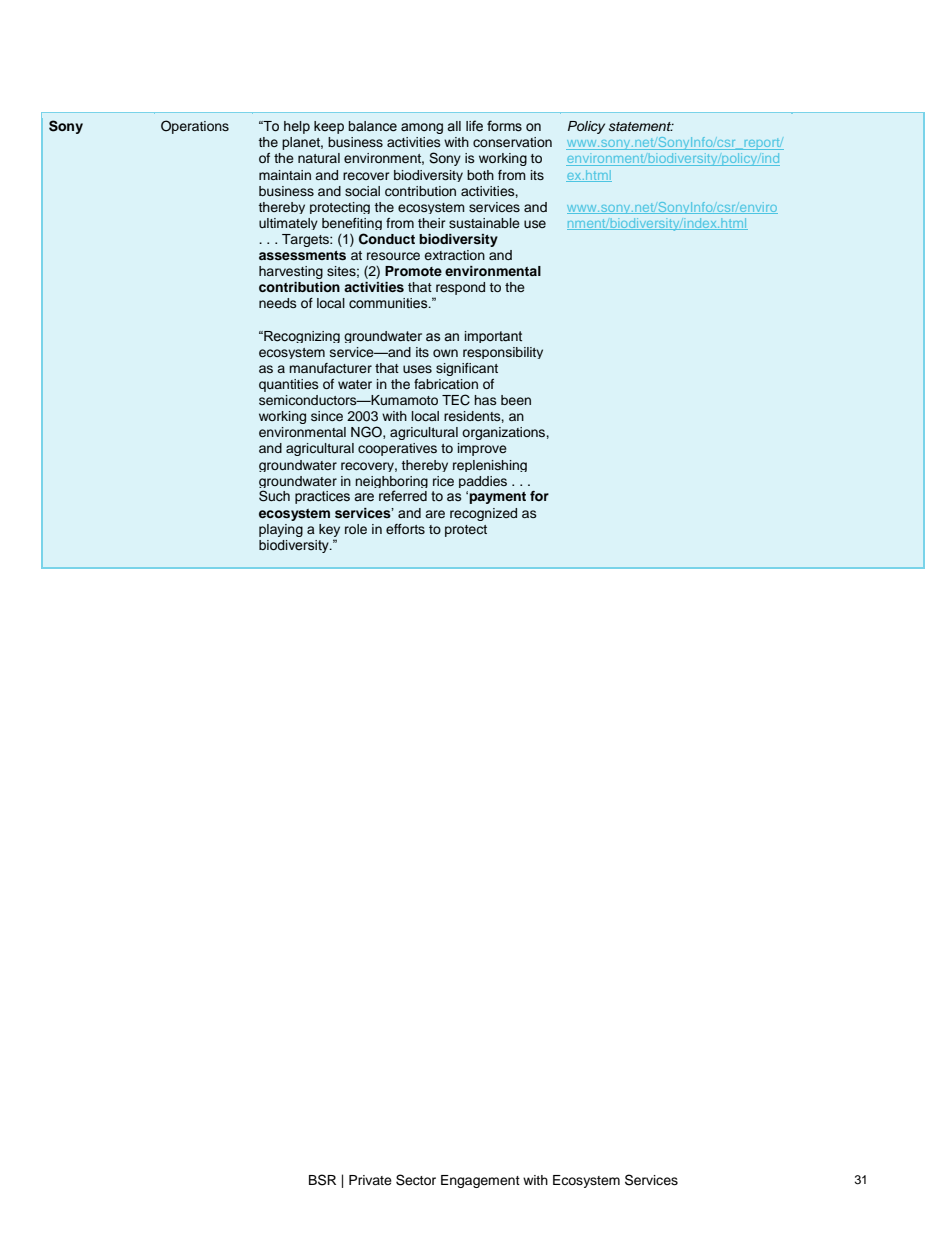 The image size is (952, 1233). What do you see at coordinates (329, 532) in the document?
I see `key` at bounding box center [329, 532].
